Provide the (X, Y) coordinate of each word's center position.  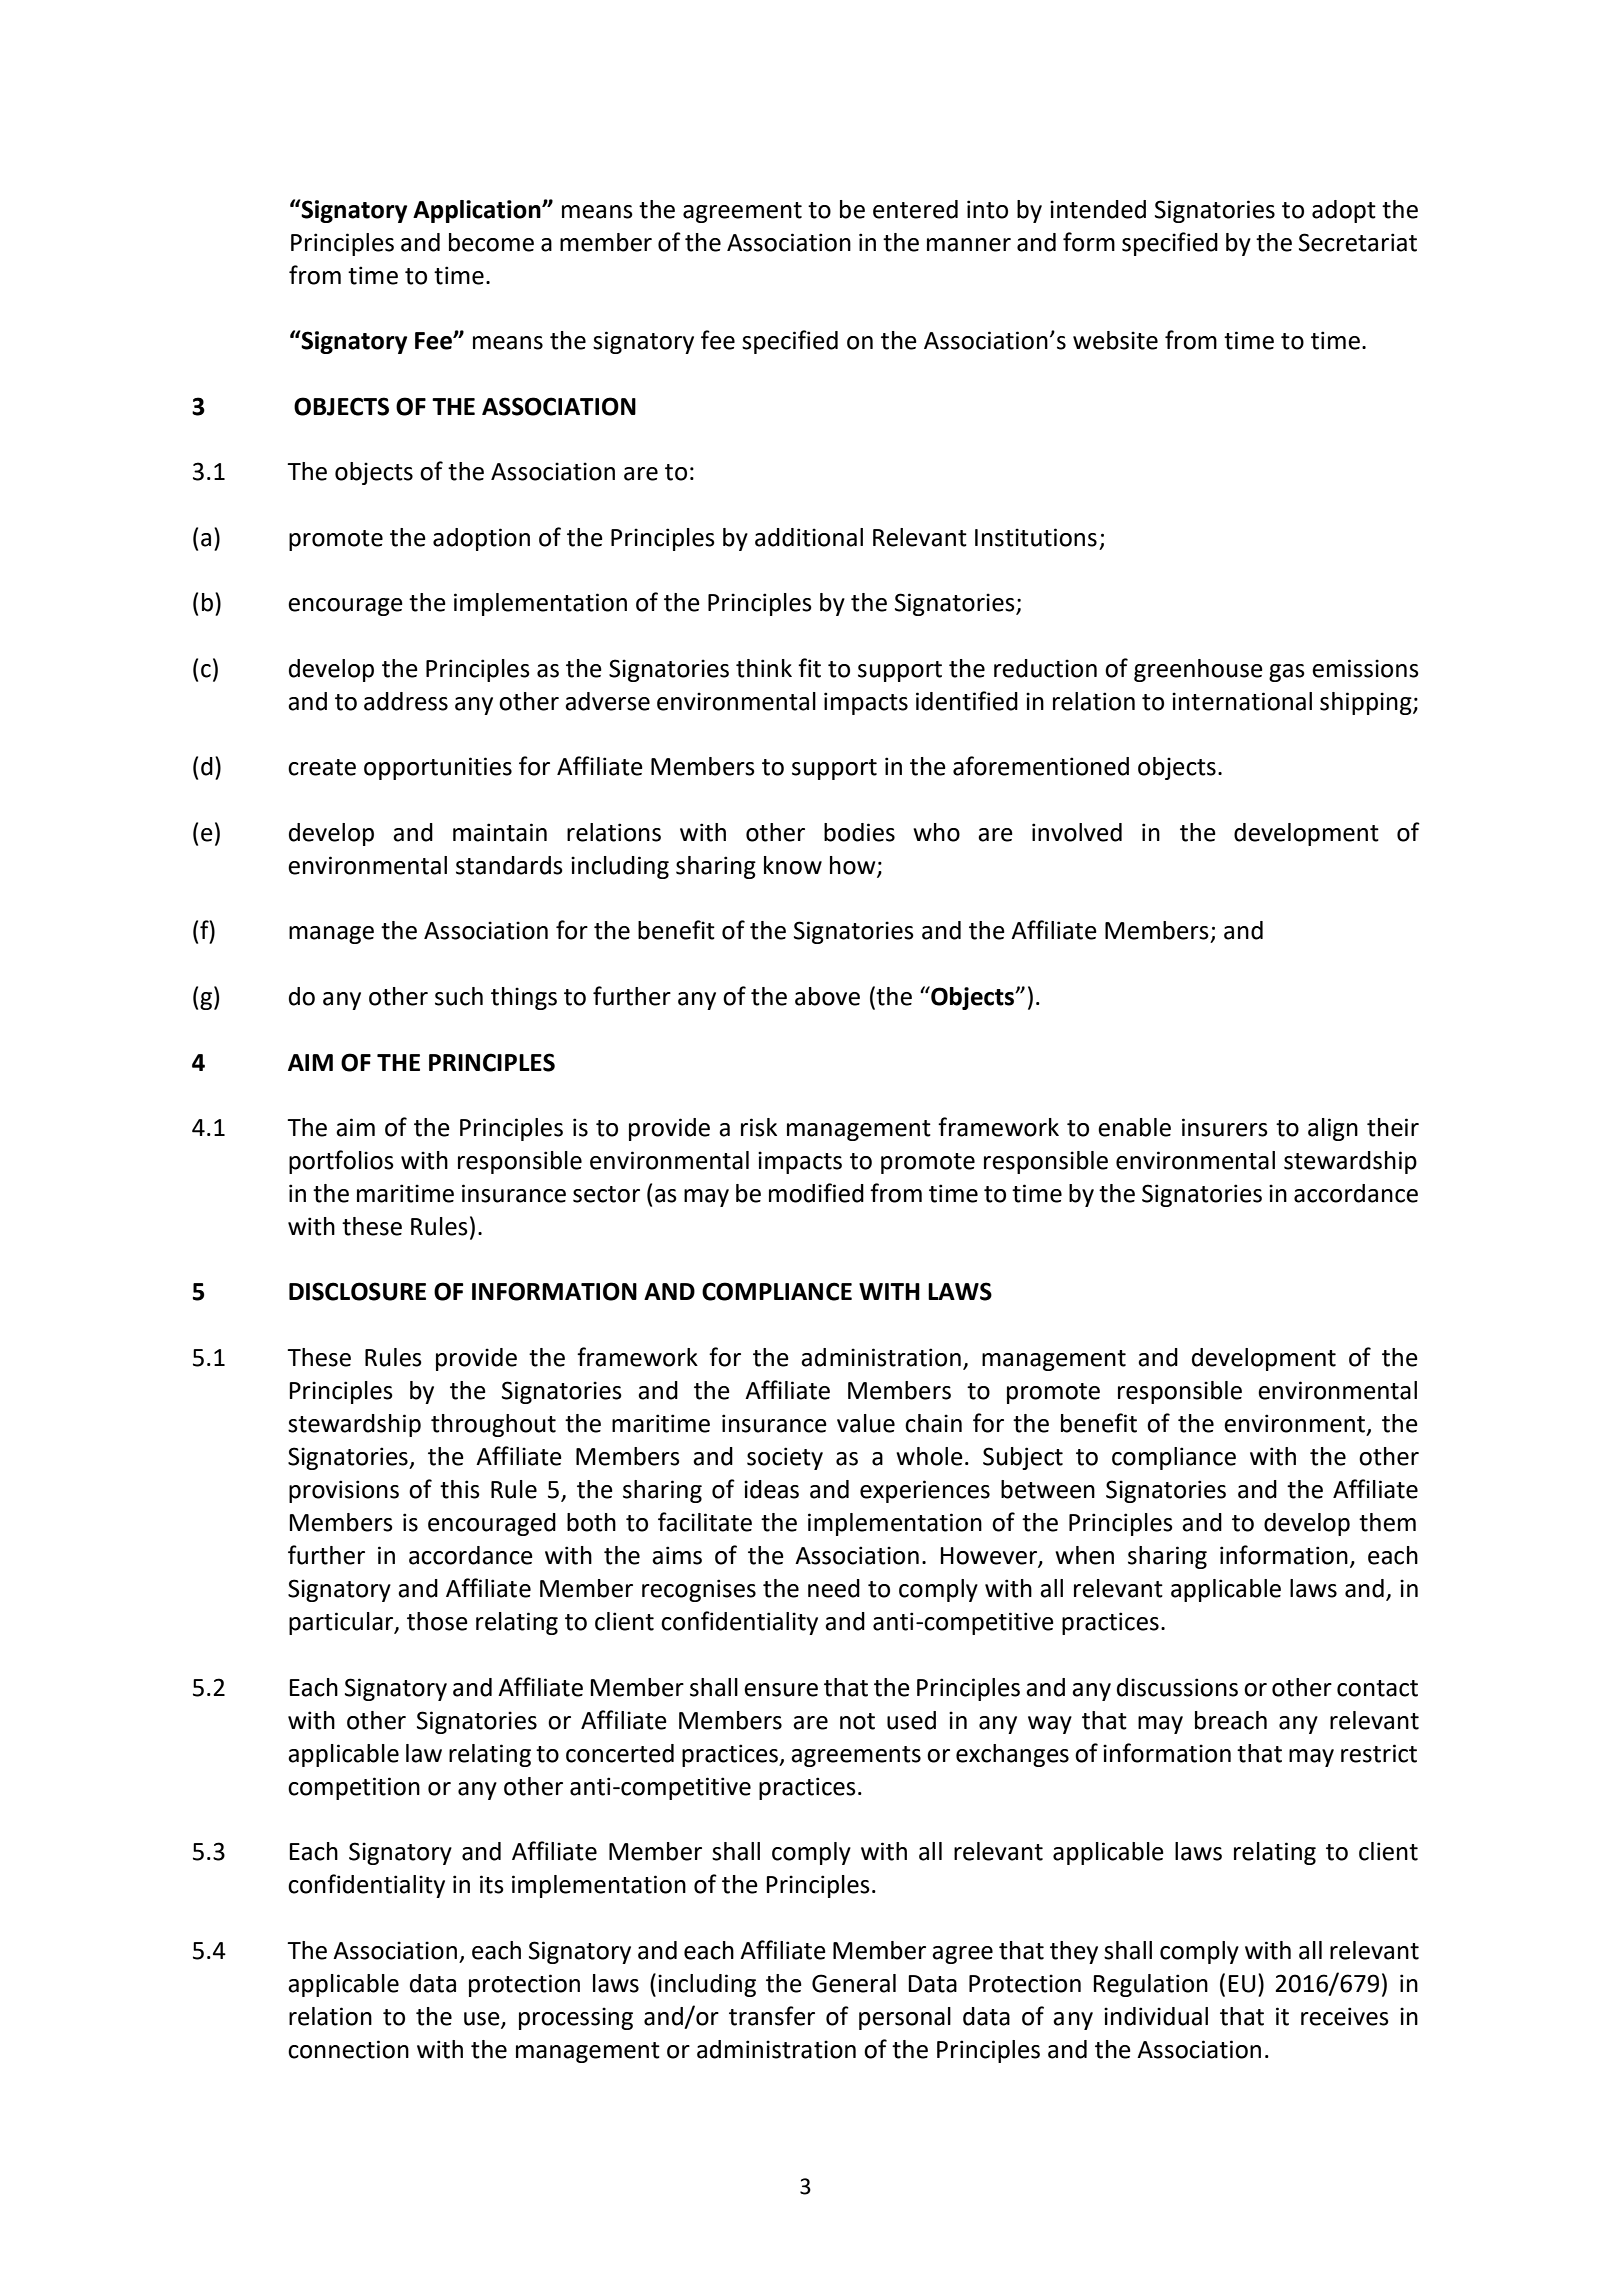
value (866, 1423)
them (1387, 1522)
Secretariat (1358, 242)
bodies (859, 832)
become (491, 242)
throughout (493, 1425)
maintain (500, 832)
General (854, 1983)
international (1242, 701)
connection (348, 2049)
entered (915, 209)
